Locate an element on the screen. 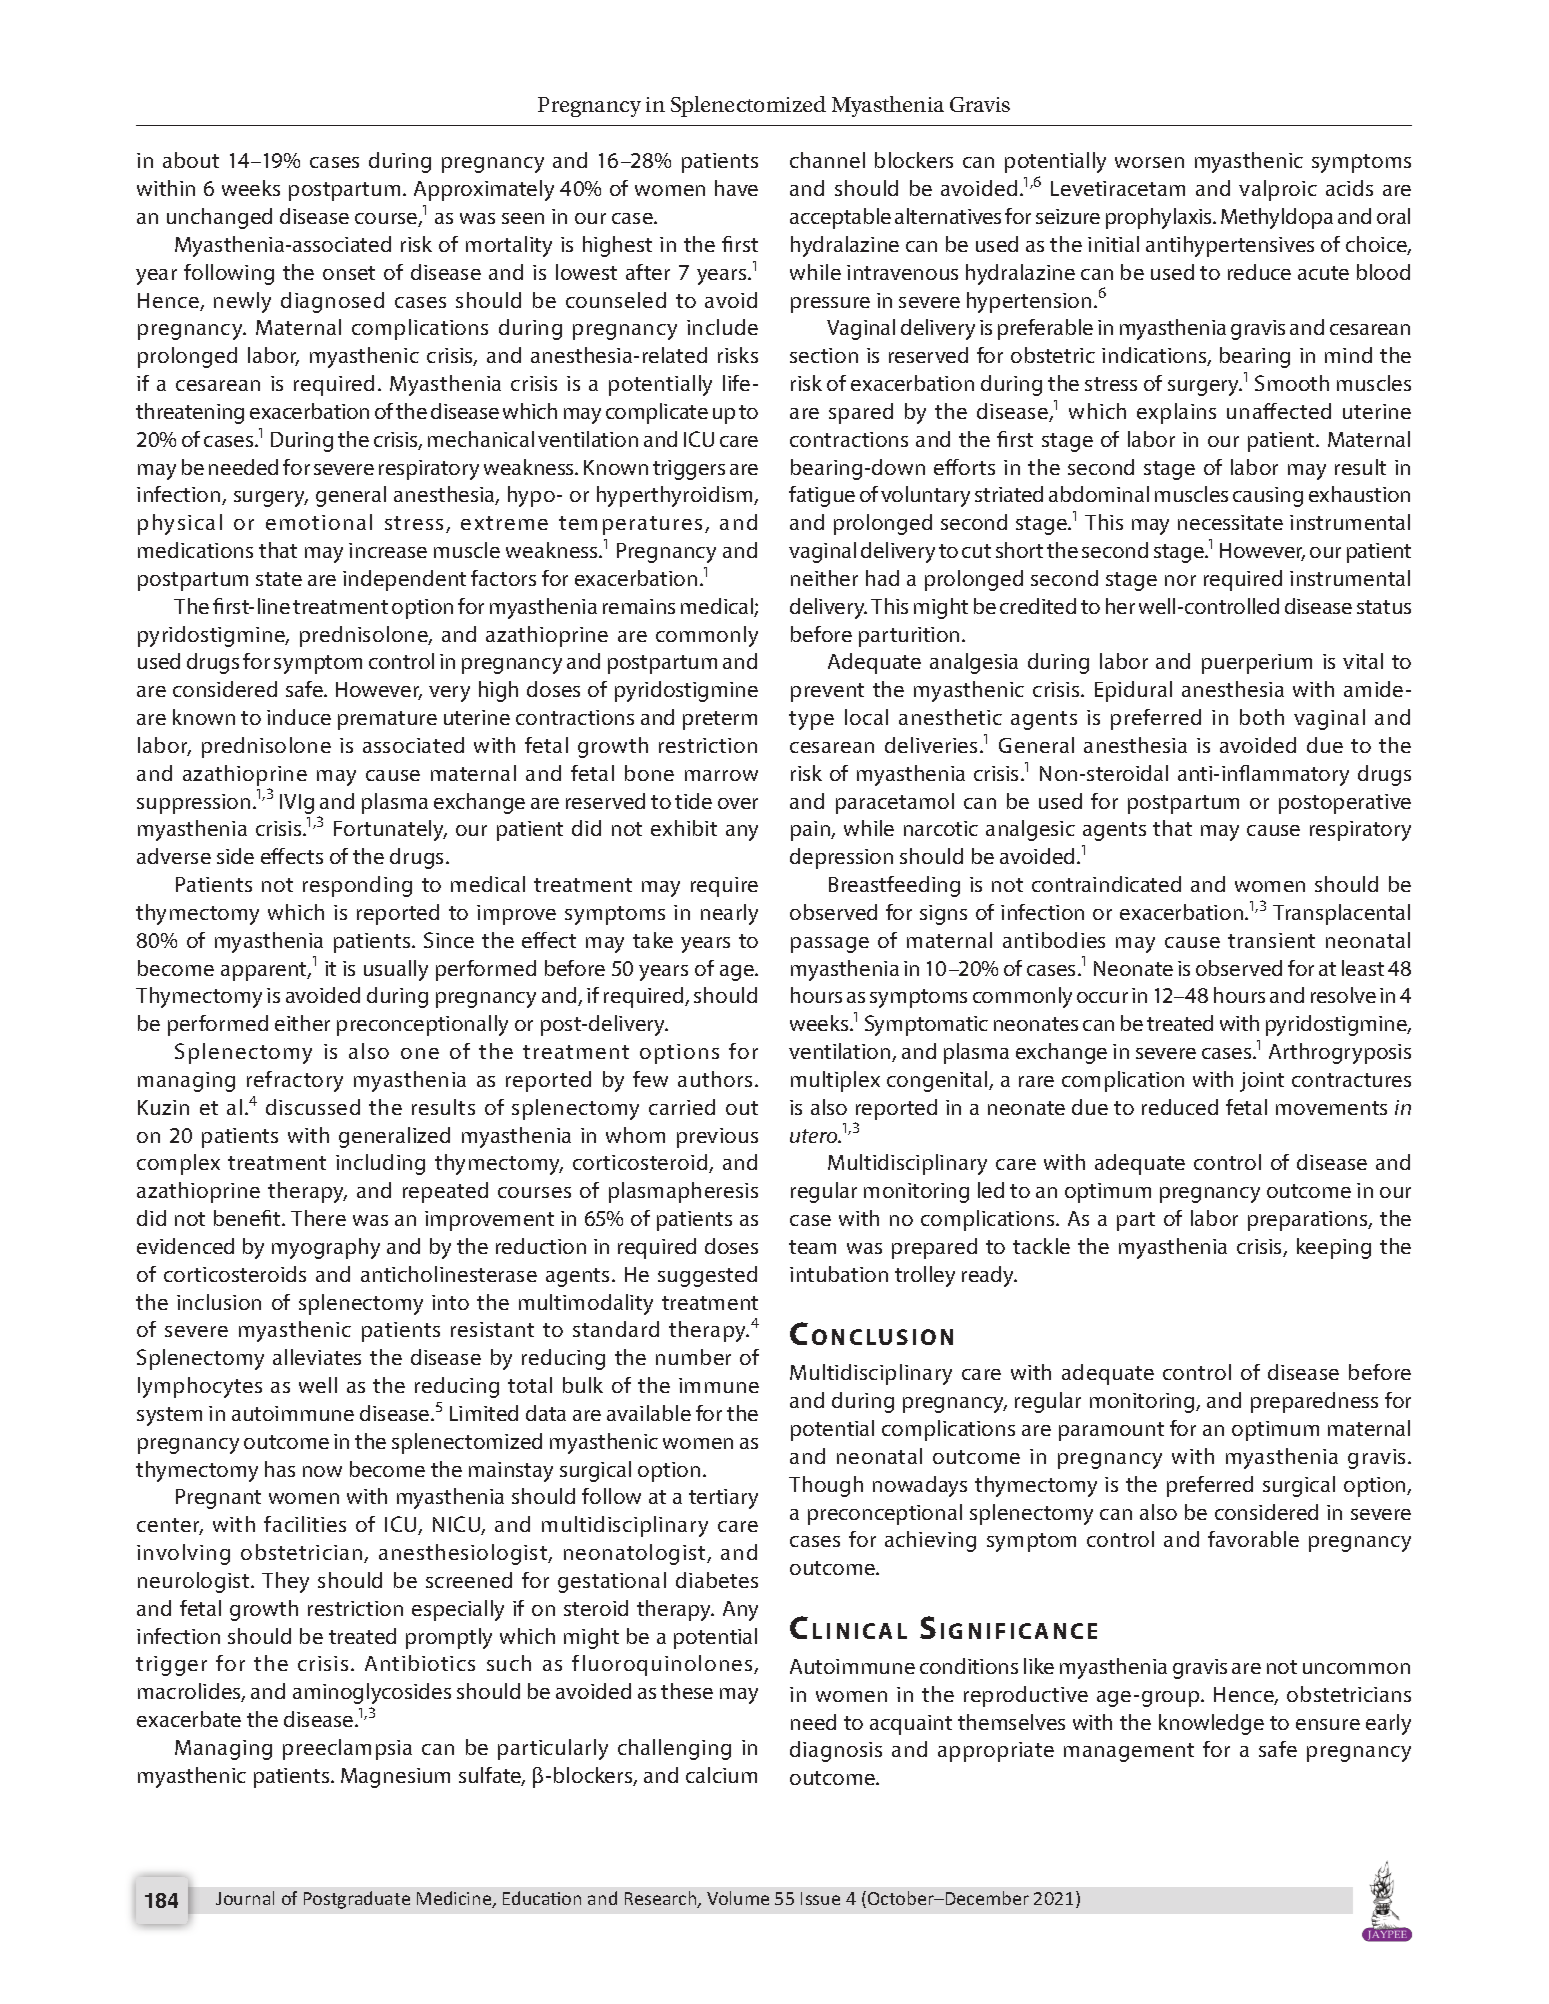  intubation is located at coordinates (839, 1274).
